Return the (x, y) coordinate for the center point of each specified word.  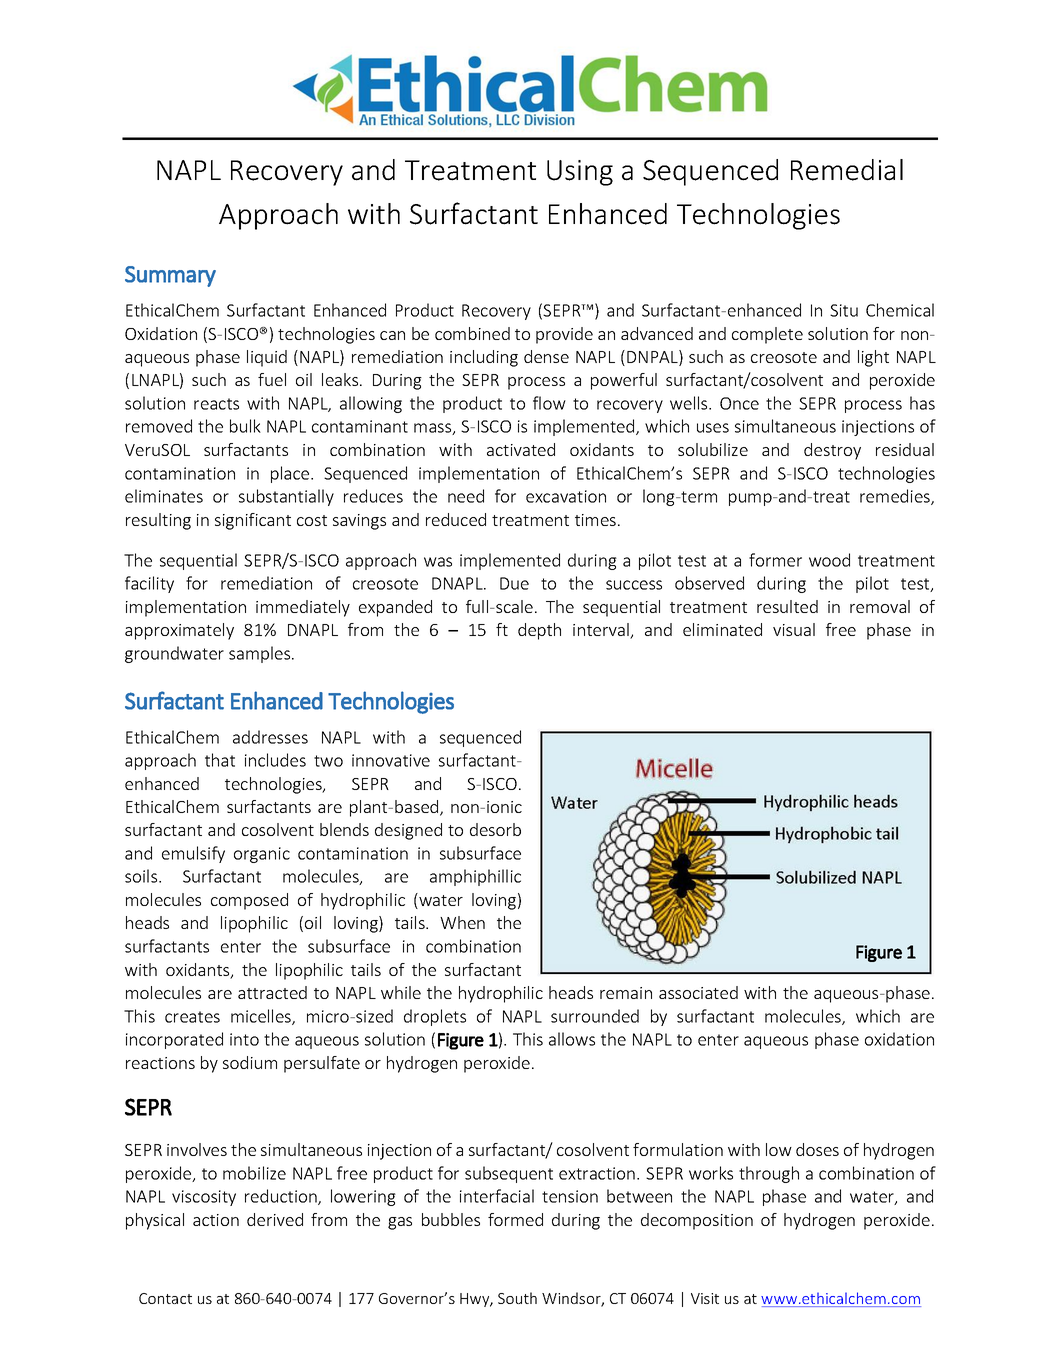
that (220, 760)
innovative (391, 760)
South (517, 1298)
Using (580, 173)
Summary (170, 276)
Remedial (847, 170)
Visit (705, 1298)
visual (794, 629)
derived (275, 1219)
